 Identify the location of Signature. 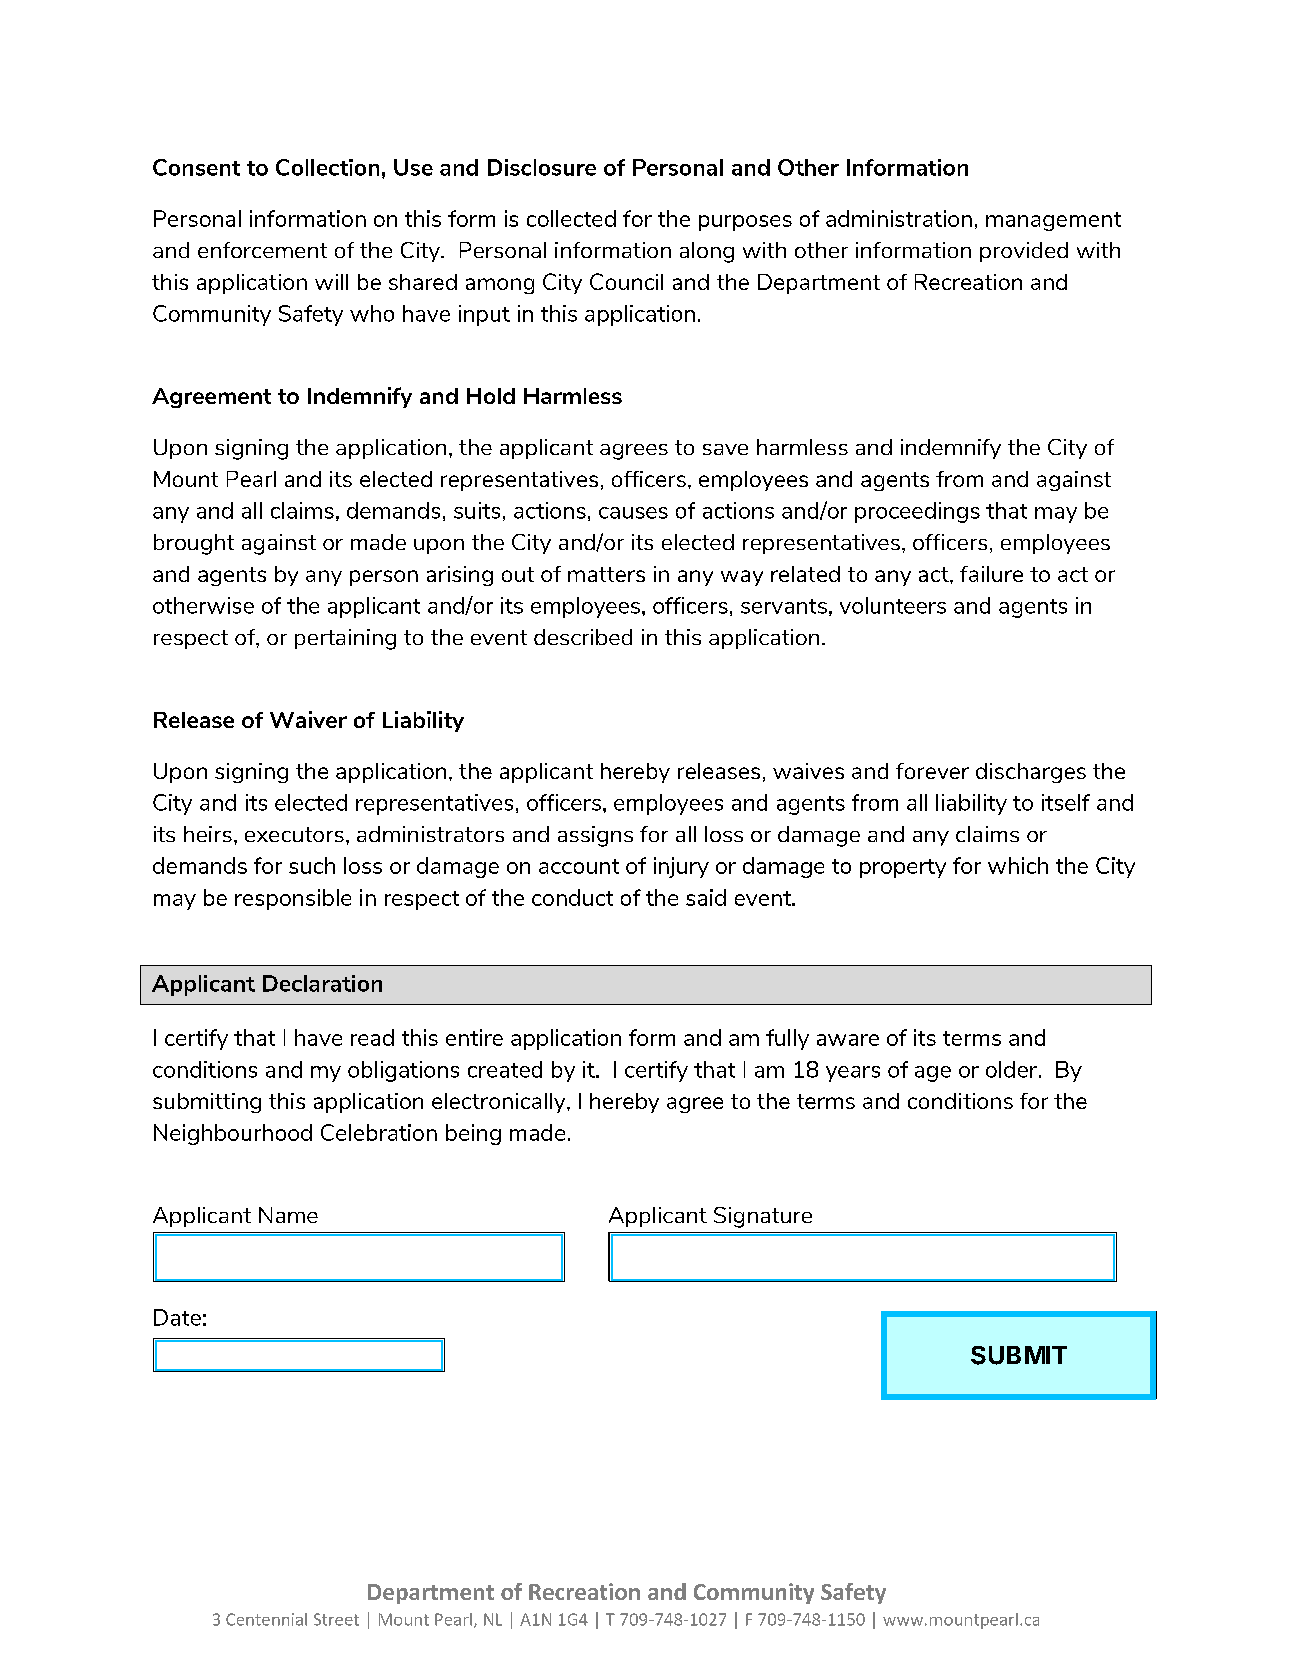
(763, 1217).
